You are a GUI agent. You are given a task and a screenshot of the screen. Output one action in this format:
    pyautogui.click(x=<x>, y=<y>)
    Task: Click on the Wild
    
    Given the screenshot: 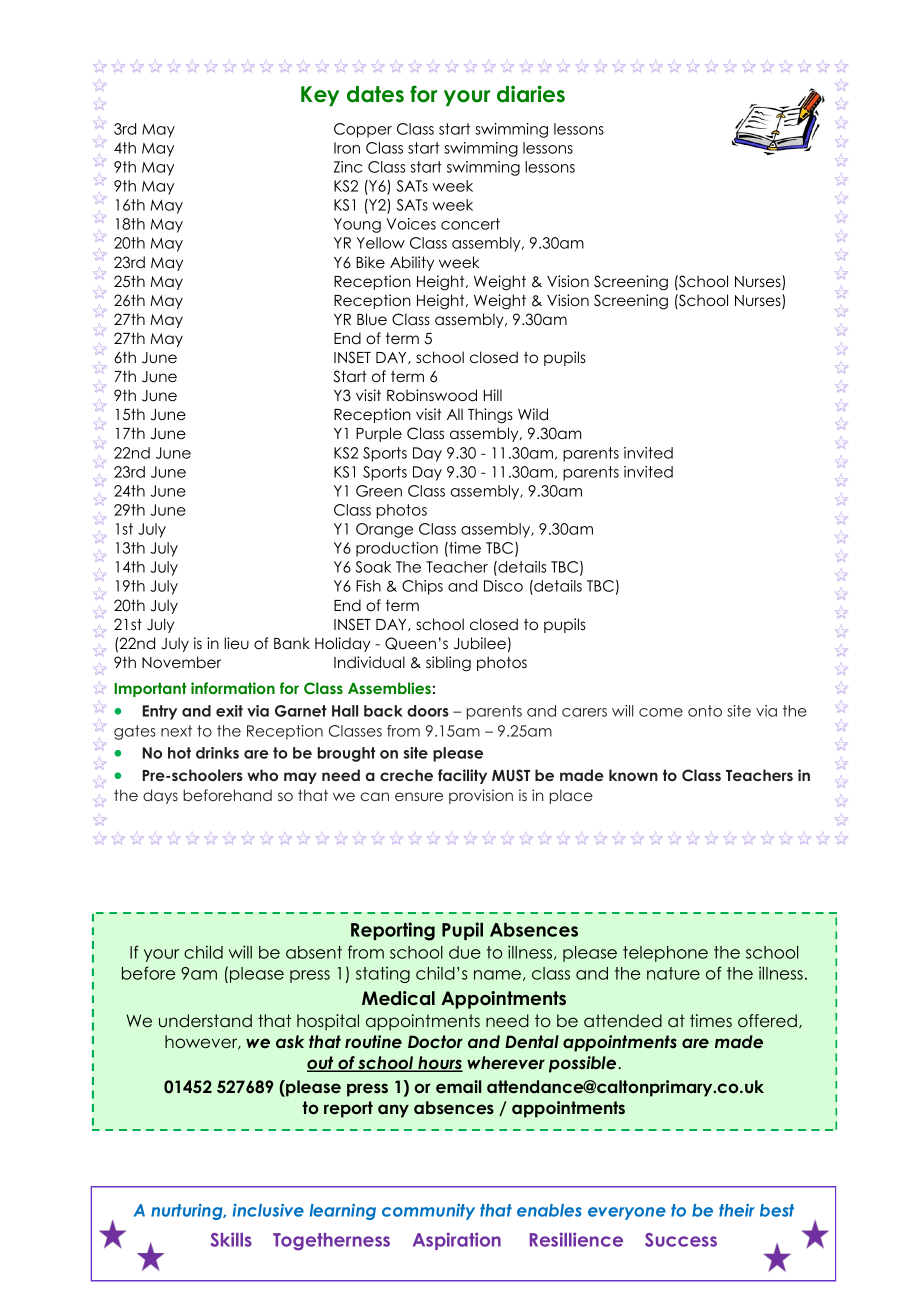 What is the action you would take?
    pyautogui.click(x=533, y=414)
